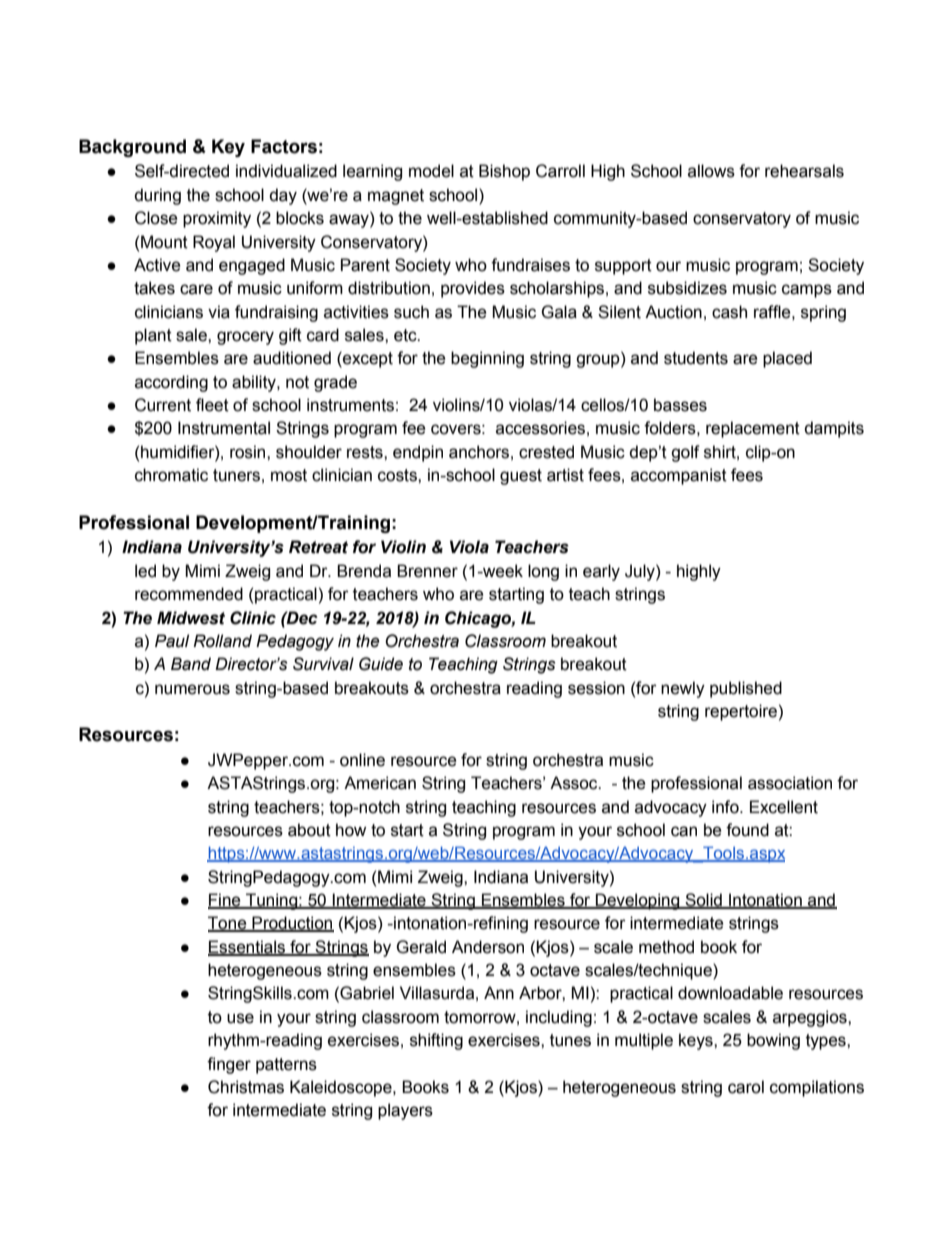 Image resolution: width=952 pixels, height=1233 pixels. What do you see at coordinates (746, 689) in the screenshot?
I see `published` at bounding box center [746, 689].
